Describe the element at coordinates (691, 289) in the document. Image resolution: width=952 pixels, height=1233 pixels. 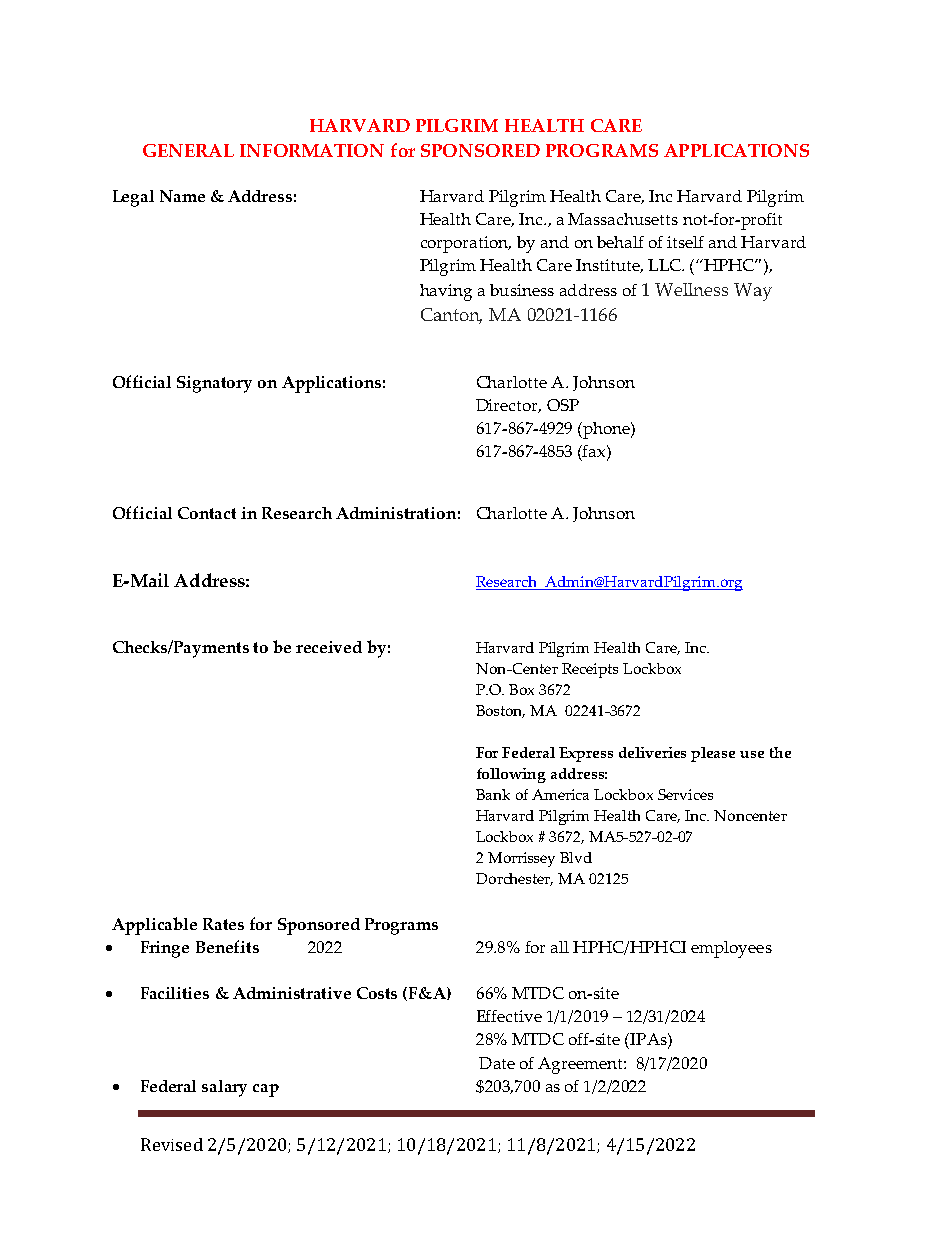
I see `Wellness` at that location.
